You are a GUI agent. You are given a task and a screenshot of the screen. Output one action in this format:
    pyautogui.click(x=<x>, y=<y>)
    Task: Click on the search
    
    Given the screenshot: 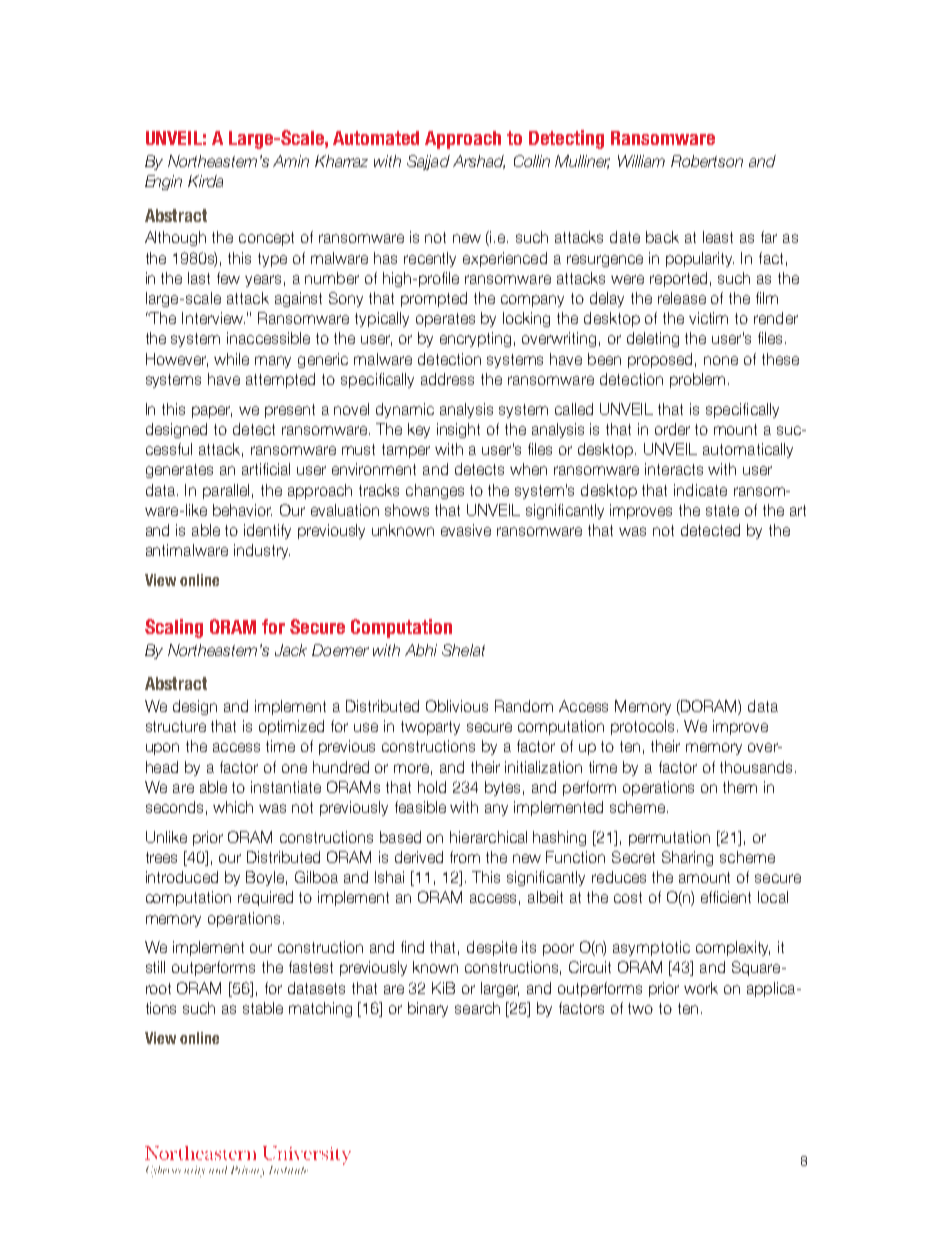 What is the action you would take?
    pyautogui.click(x=477, y=1008)
